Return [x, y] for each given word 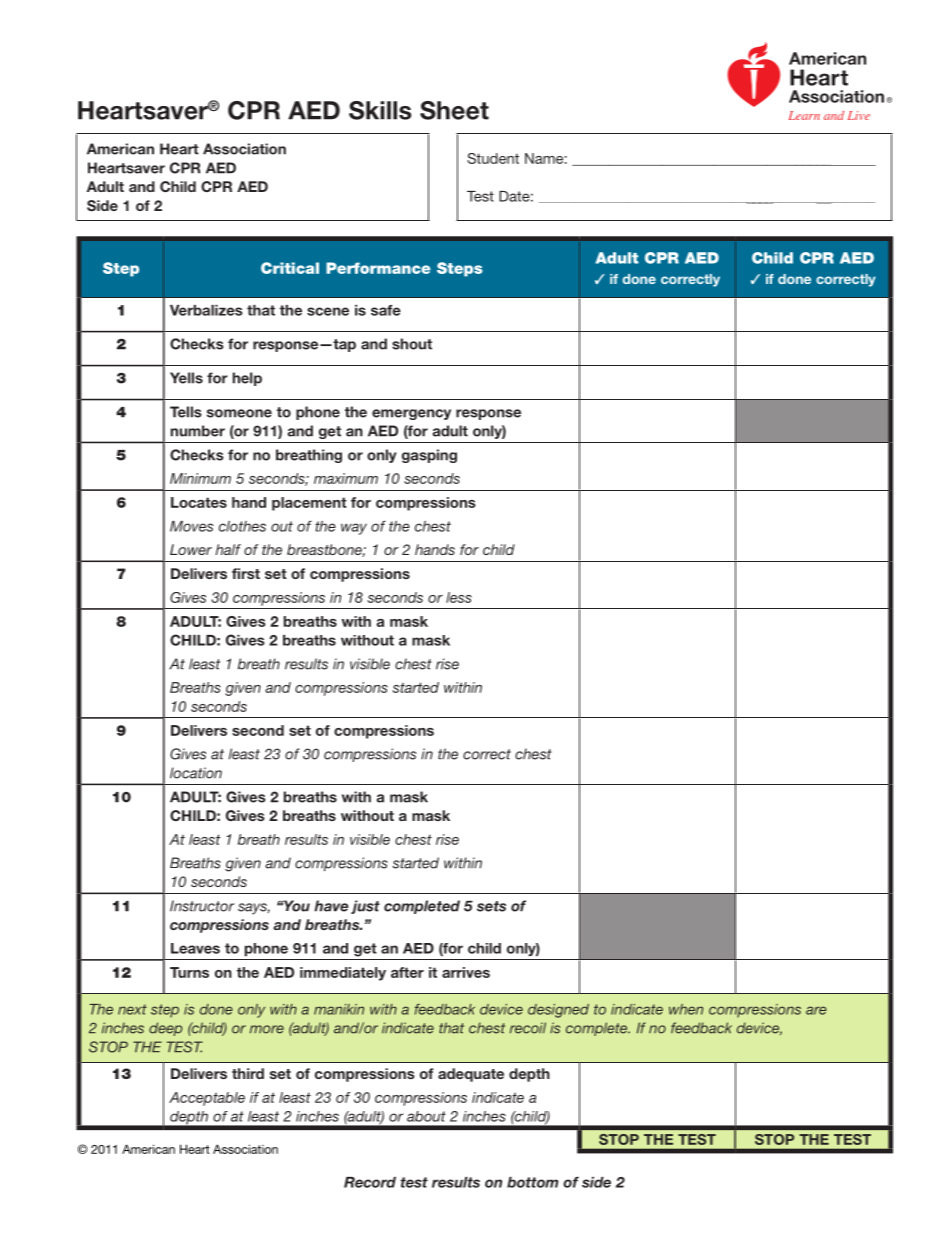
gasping [429, 456]
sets [491, 906]
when [686, 1009]
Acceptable [207, 1099]
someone [239, 413]
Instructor [202, 906]
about [426, 1116]
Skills [380, 110]
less [459, 597]
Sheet [454, 110]
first [246, 573]
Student [493, 158]
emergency [411, 414]
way [354, 529]
